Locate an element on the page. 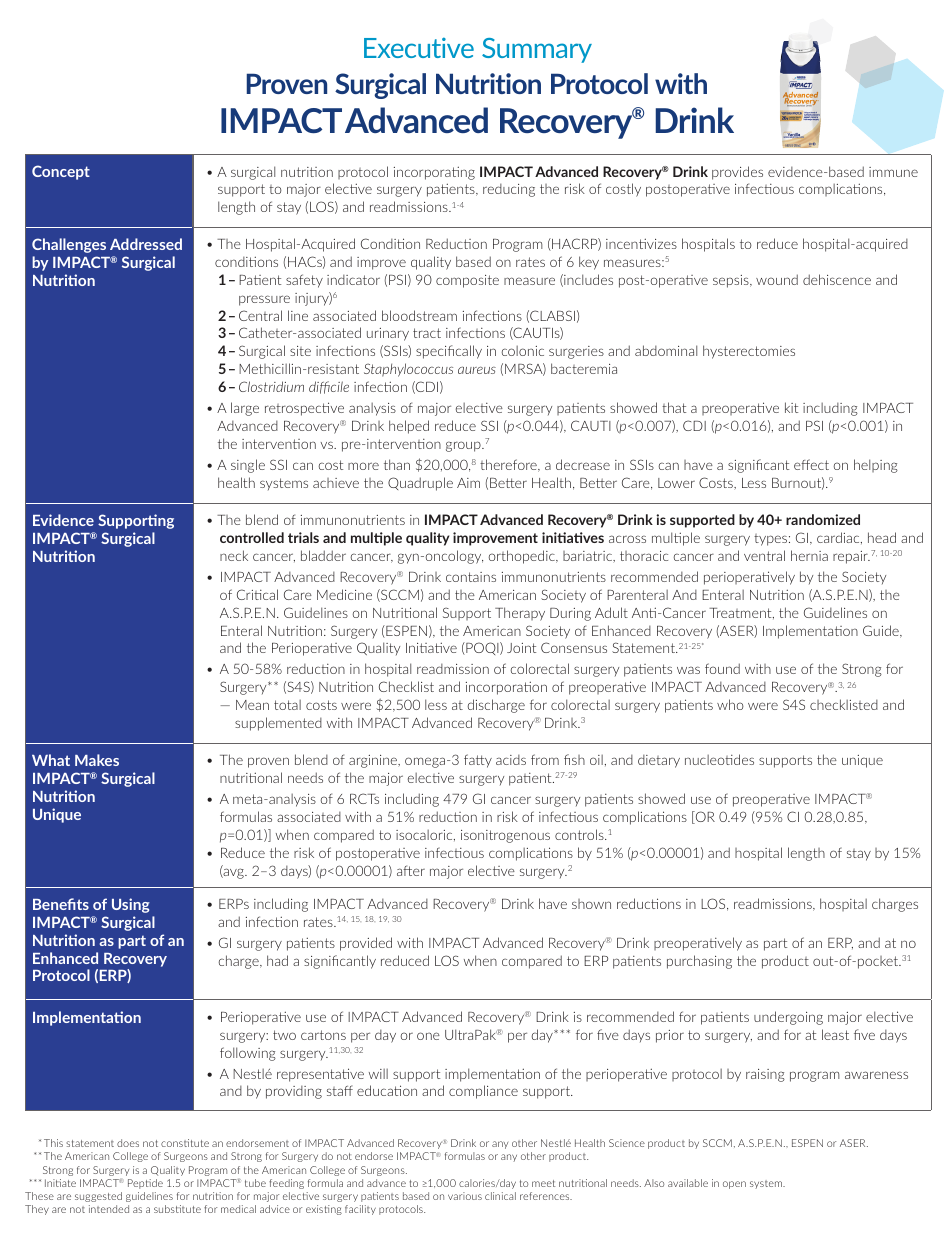  Treatment is located at coordinates (741, 613).
